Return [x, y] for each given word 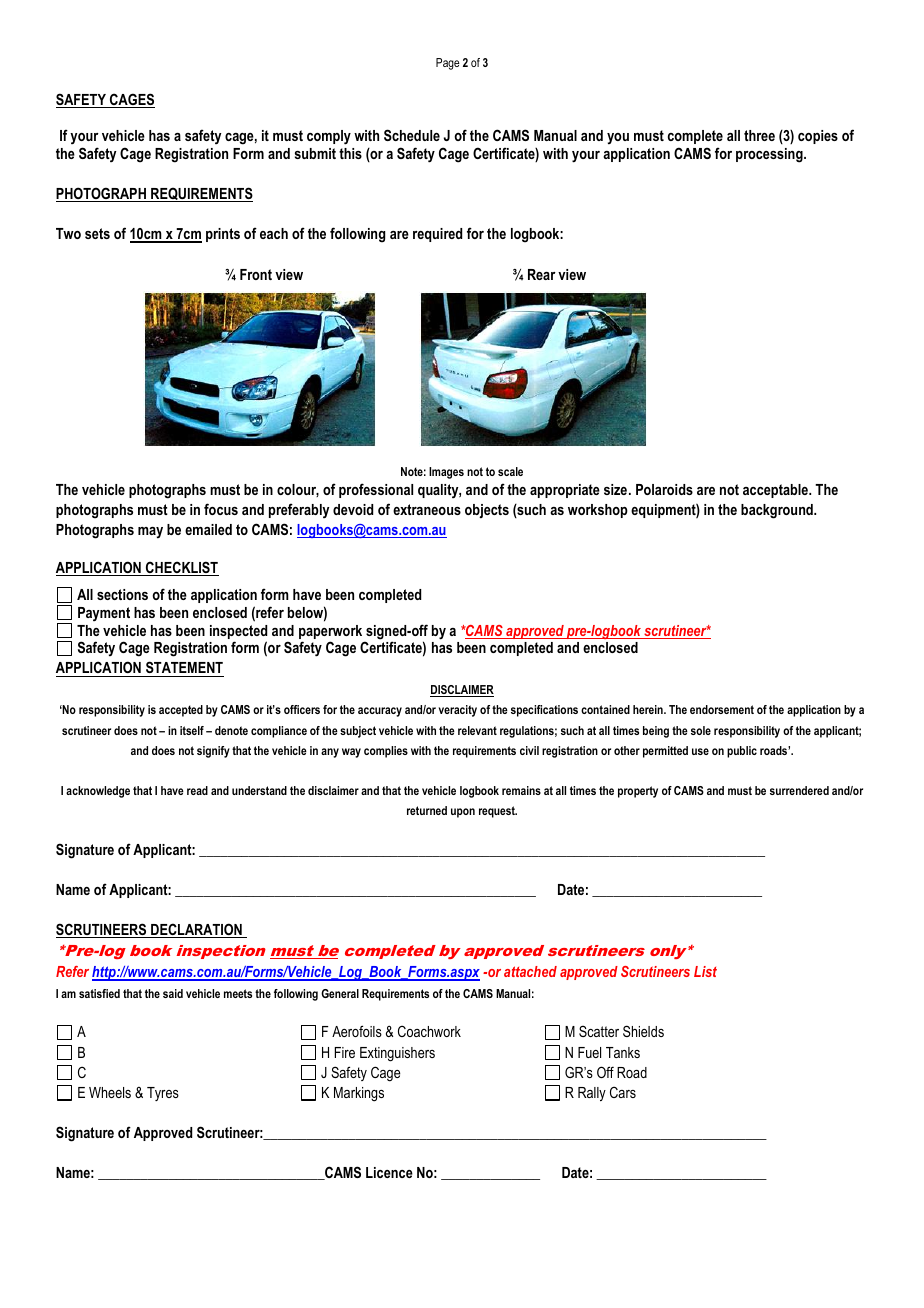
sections [122, 594]
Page [448, 64]
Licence [389, 1172]
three [759, 135]
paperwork [332, 633]
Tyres [163, 1094]
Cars [623, 1092]
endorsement [722, 709]
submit [315, 153]
